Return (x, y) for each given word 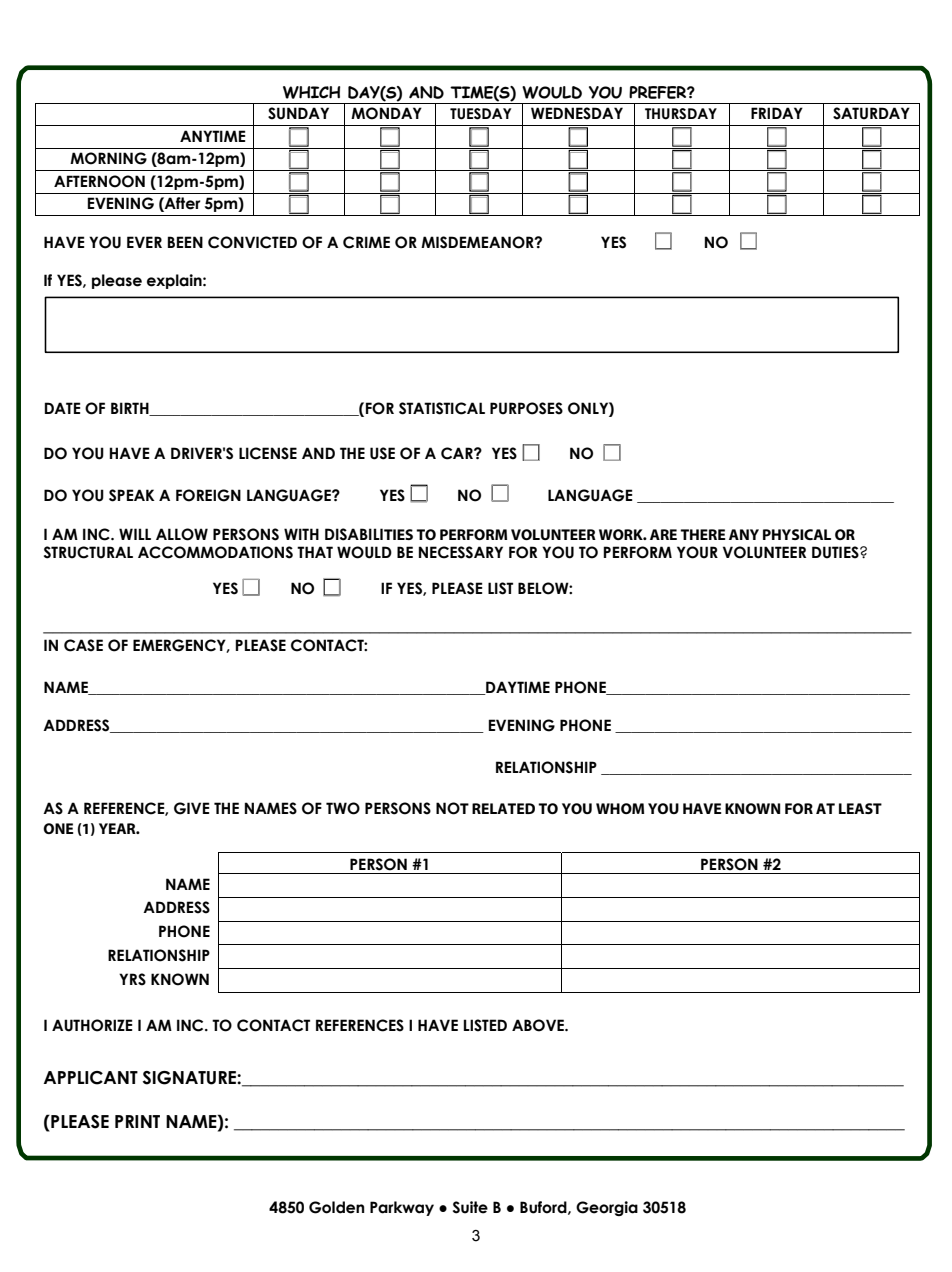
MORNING (108, 158)
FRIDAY (777, 113)
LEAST (860, 808)
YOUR (697, 552)
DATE (62, 408)
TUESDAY (480, 114)
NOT (452, 808)
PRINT (137, 1121)
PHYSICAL (797, 534)
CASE (83, 645)
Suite (470, 1207)
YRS (132, 979)
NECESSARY (461, 552)
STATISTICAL (442, 408)
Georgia (607, 1208)
